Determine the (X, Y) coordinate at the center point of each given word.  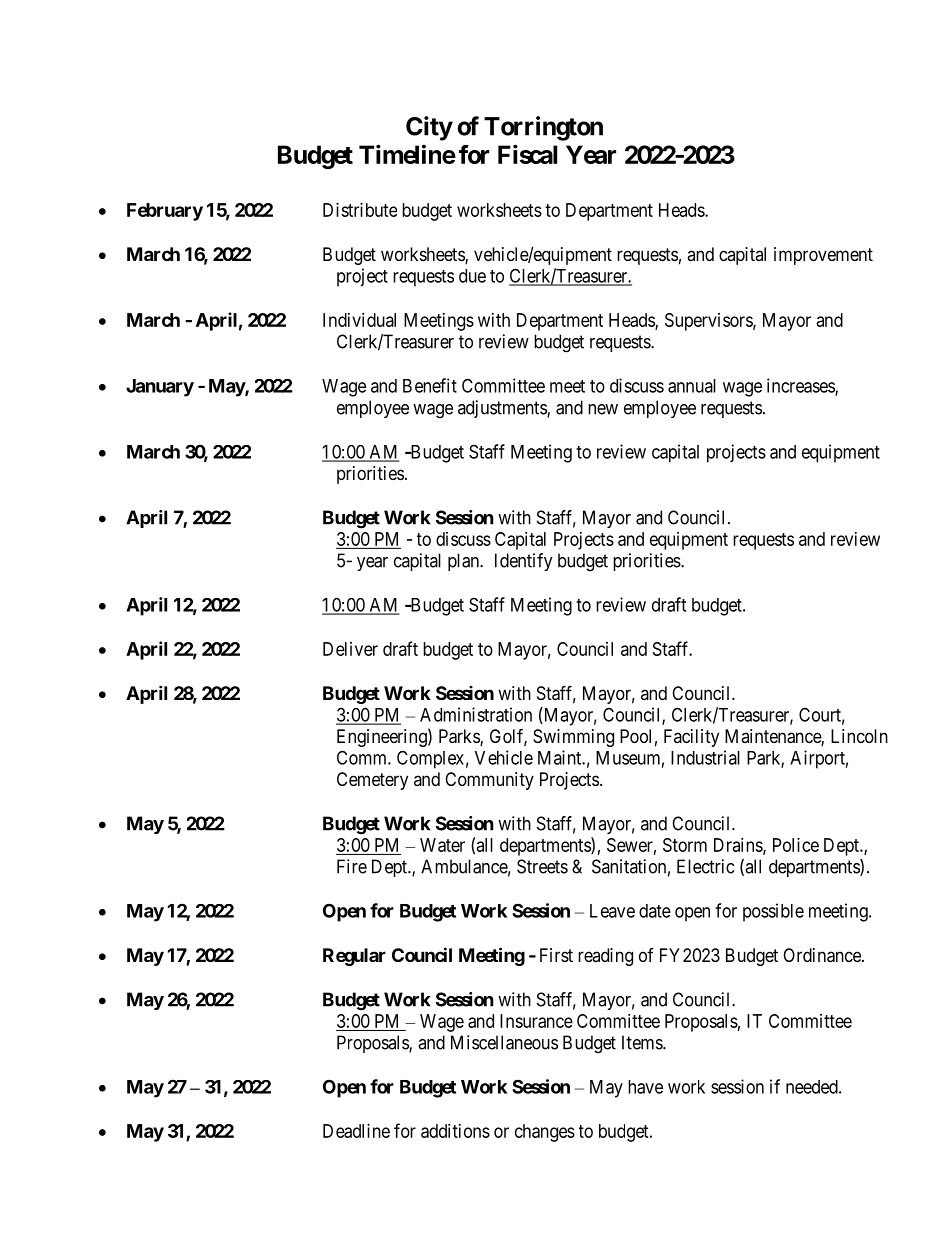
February (165, 212)
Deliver (350, 649)
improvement (823, 256)
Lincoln (859, 736)
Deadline (356, 1131)
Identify (524, 562)
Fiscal (527, 154)
